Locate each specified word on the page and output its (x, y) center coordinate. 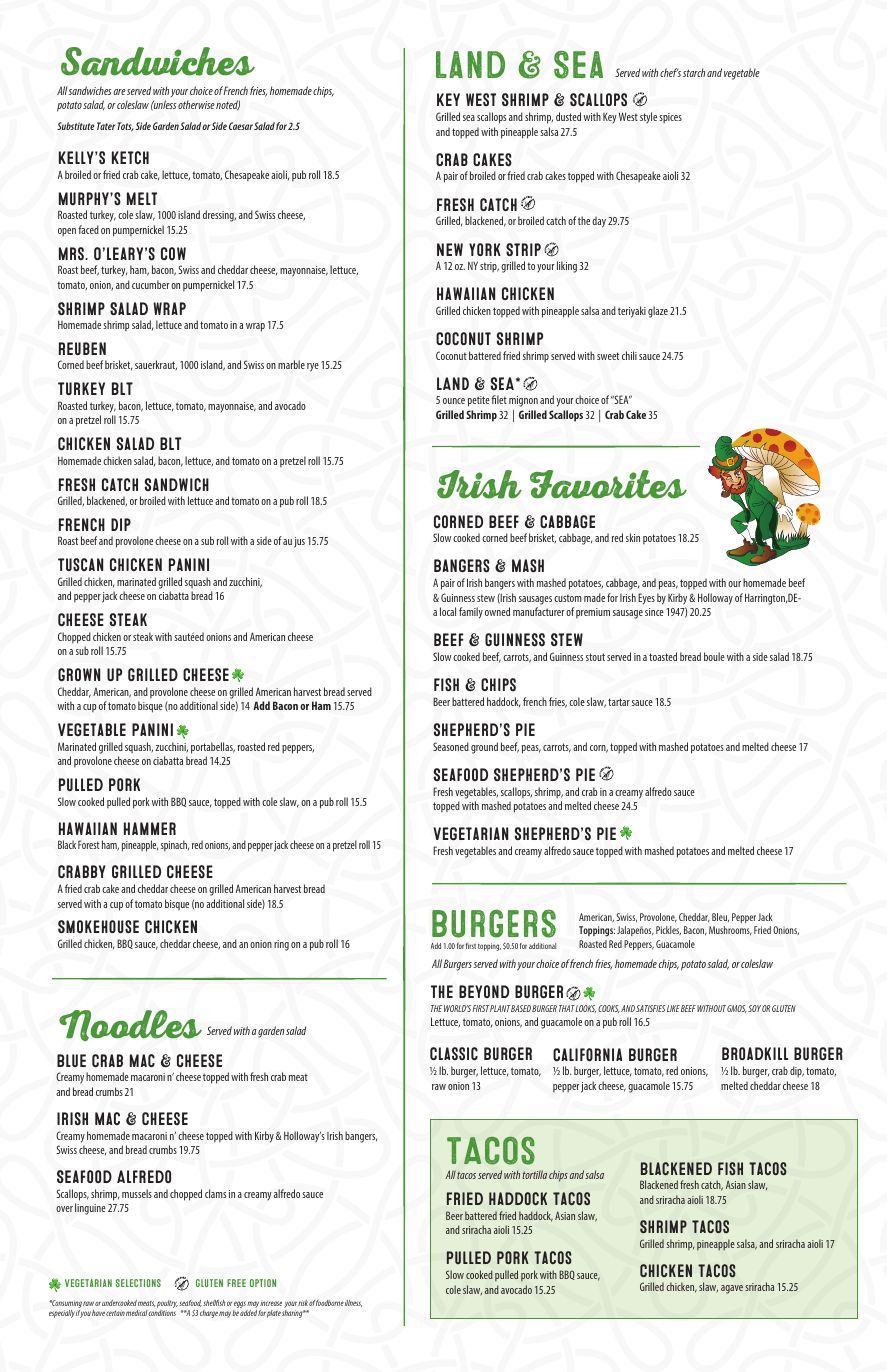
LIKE (673, 1008)
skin (633, 537)
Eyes (646, 599)
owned (497, 611)
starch (694, 72)
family (471, 613)
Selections (138, 1283)
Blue (71, 1060)
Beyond (484, 991)
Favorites (608, 484)
